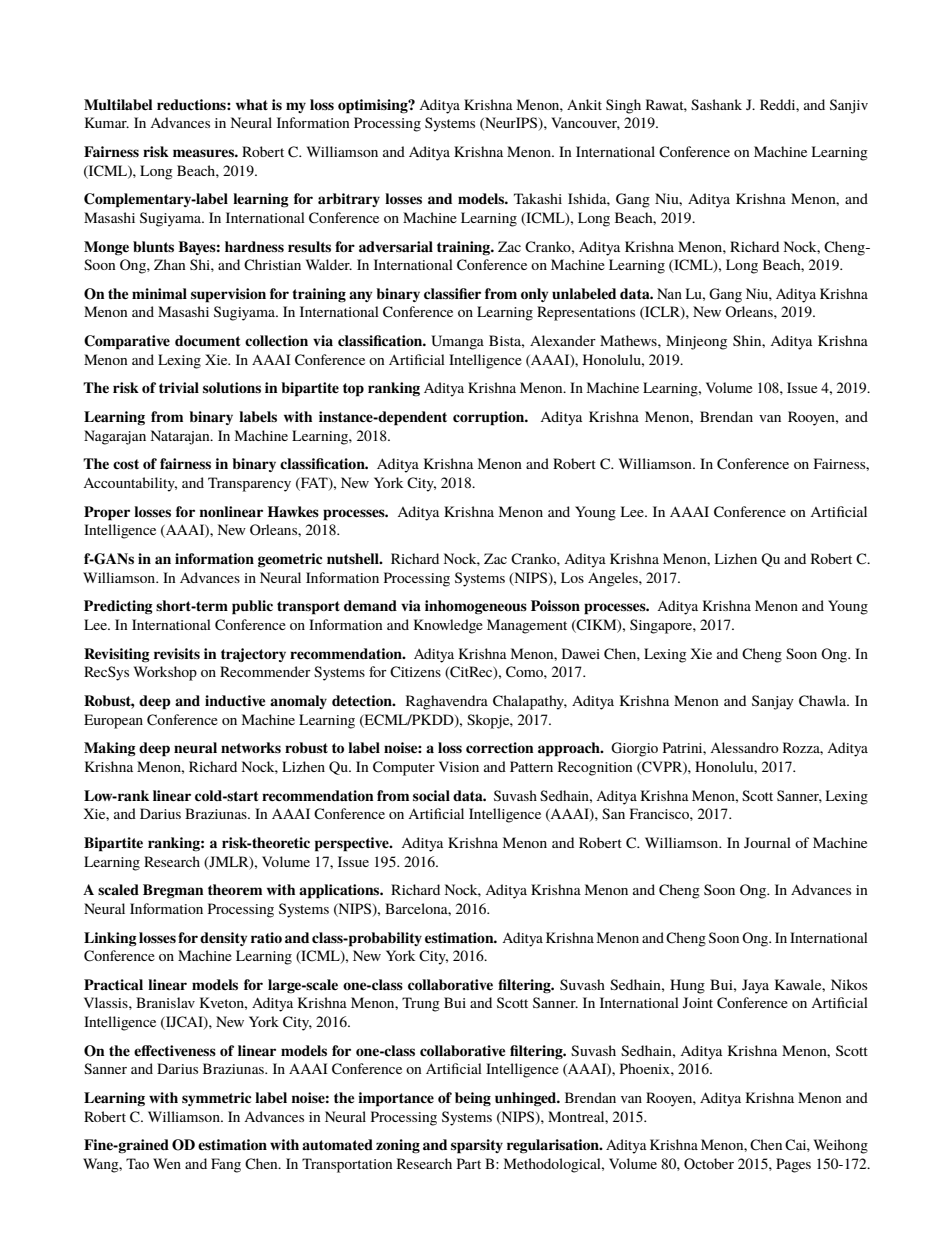 This image has width=952, height=1233. Describe the element at coordinates (538, 198) in the image. I see `Takashi` at that location.
